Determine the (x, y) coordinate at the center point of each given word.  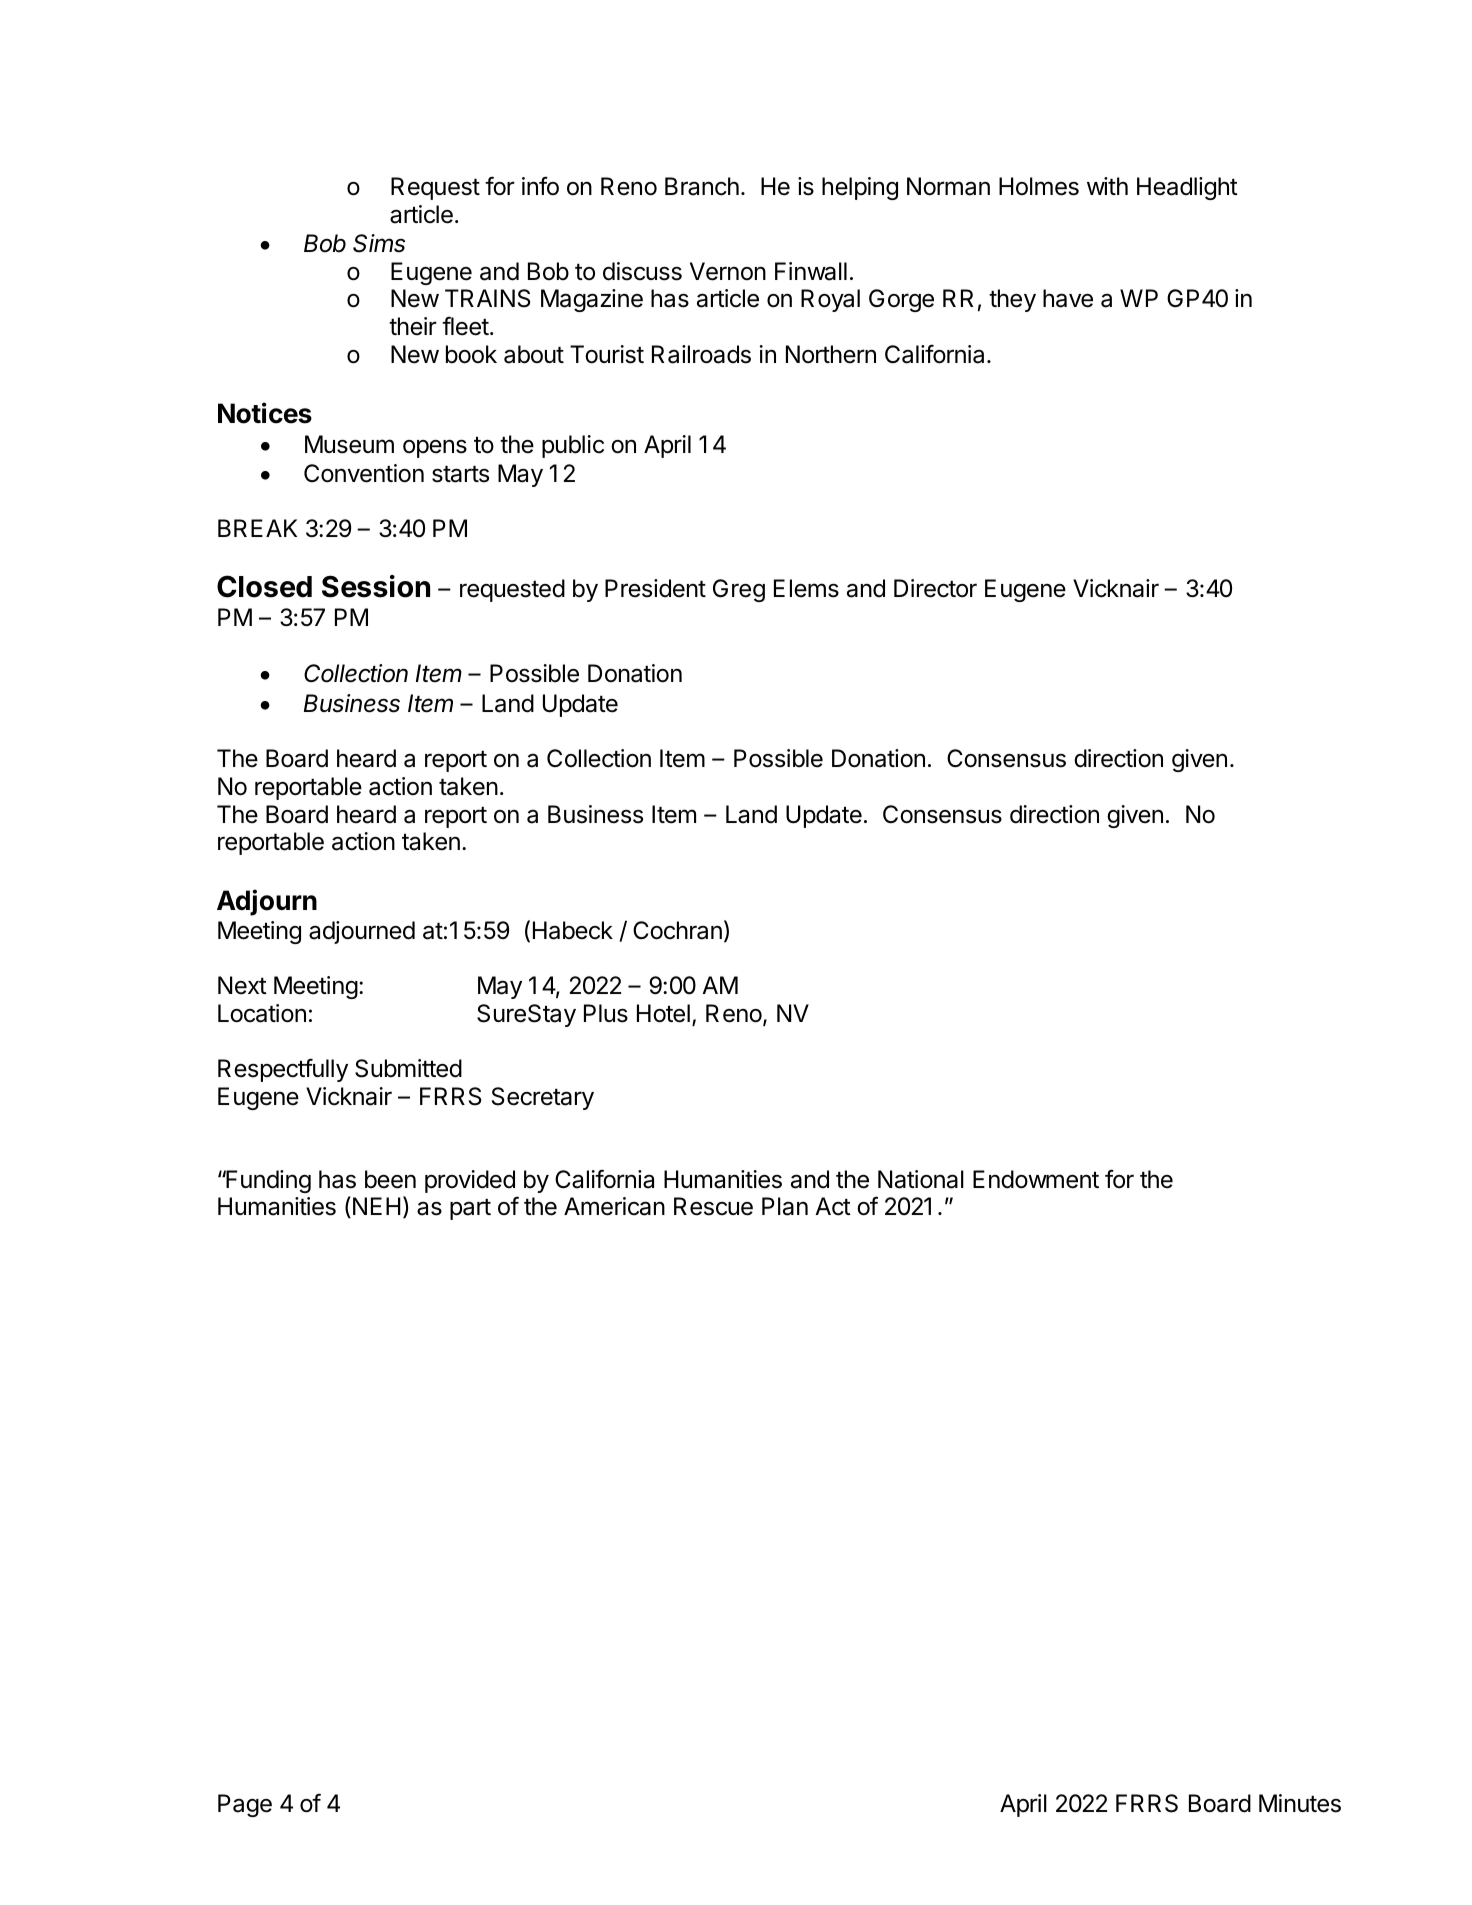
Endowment (1036, 1179)
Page (245, 1805)
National (921, 1179)
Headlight (1187, 188)
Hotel (663, 1013)
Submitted (408, 1068)
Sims (379, 243)
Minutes (1300, 1803)
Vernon (728, 271)
